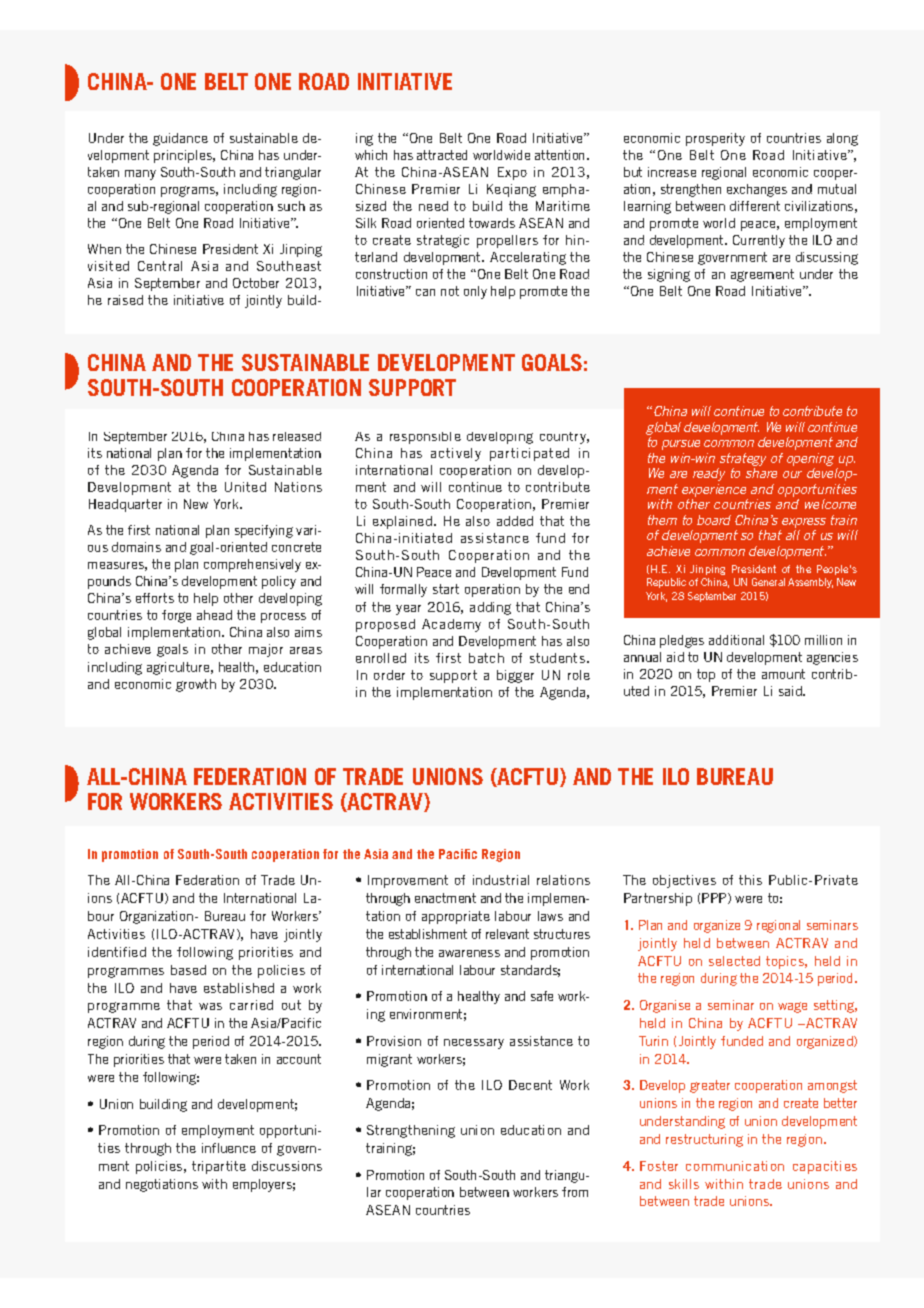 The width and height of the screenshot is (924, 1308). What do you see at coordinates (515, 521) in the screenshot?
I see `added` at bounding box center [515, 521].
